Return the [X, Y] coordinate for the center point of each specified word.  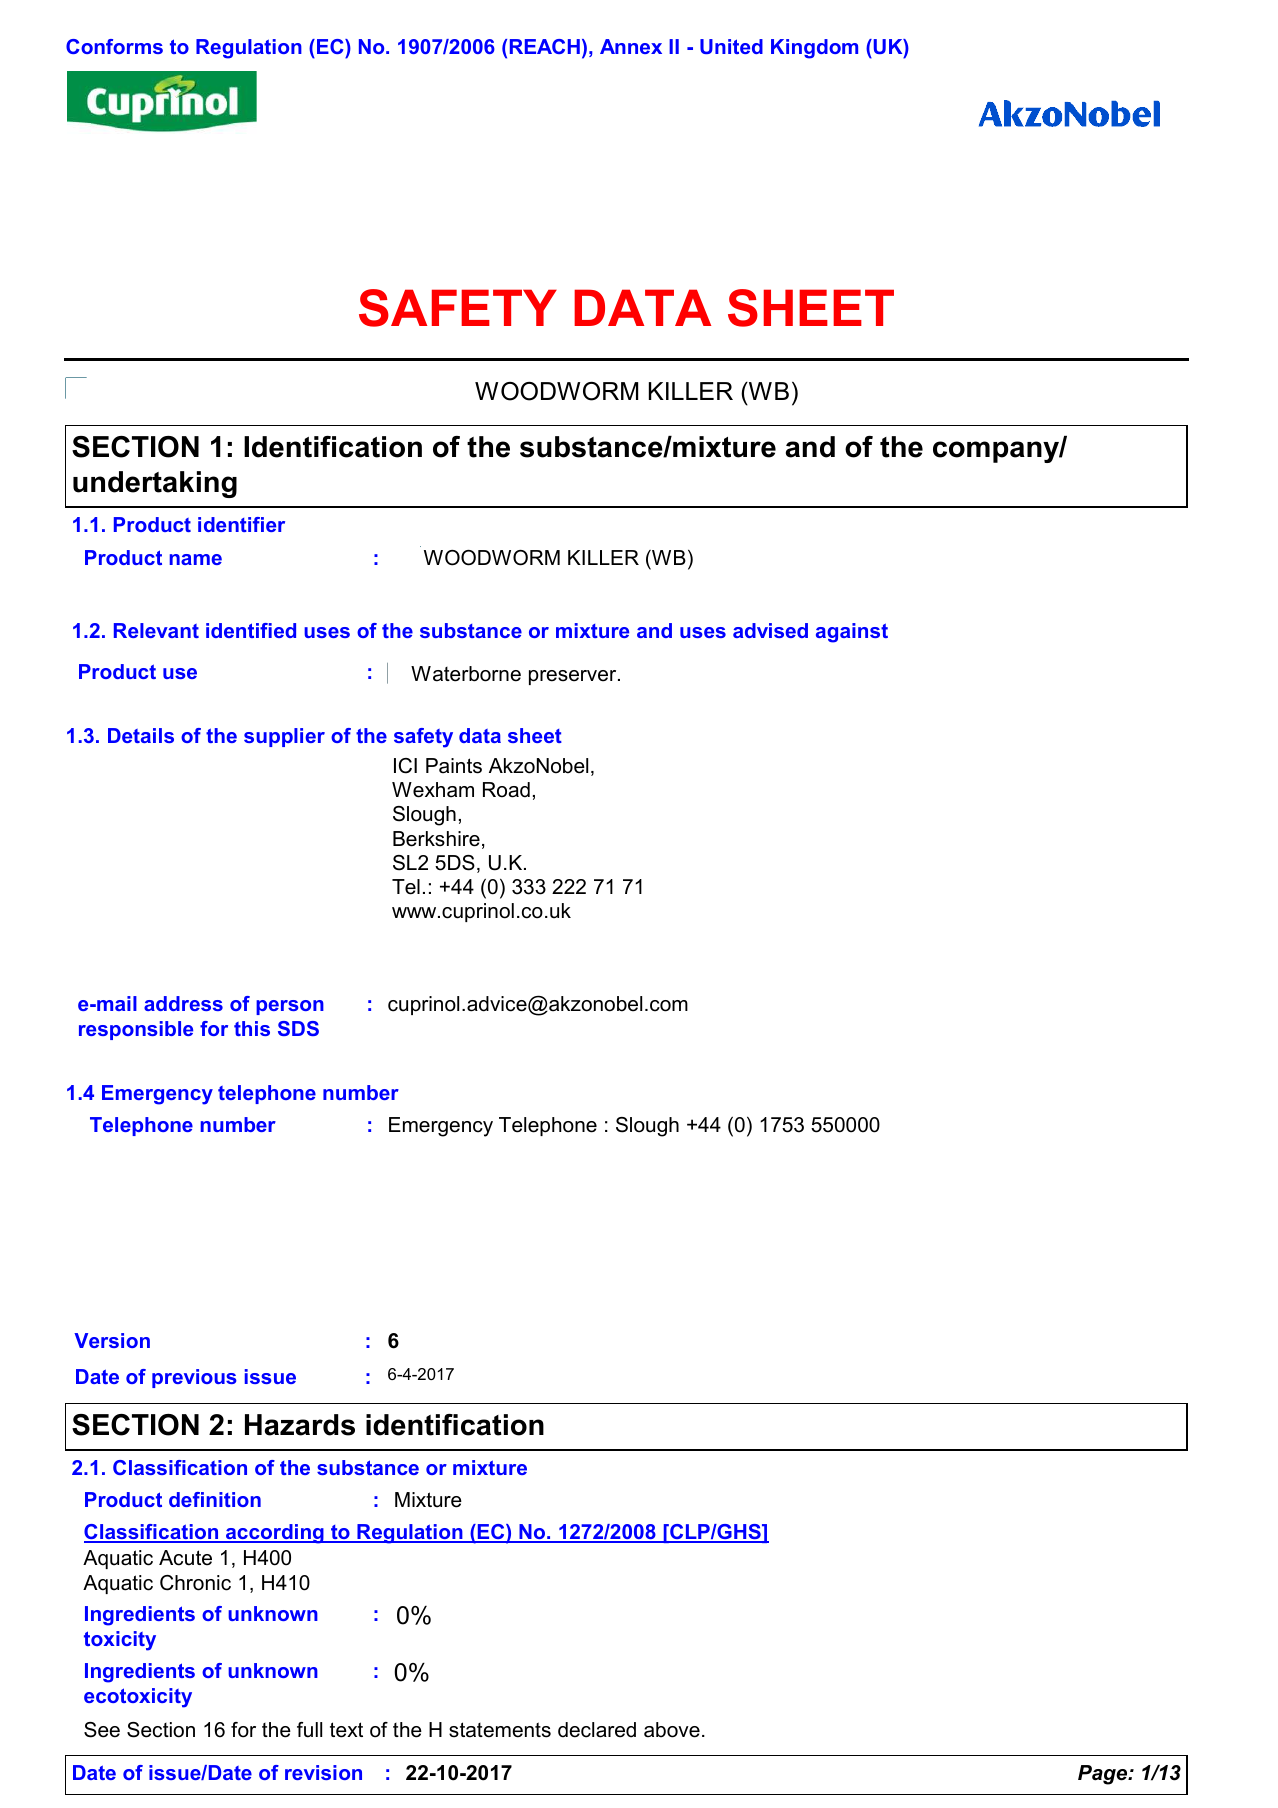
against [852, 633]
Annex [631, 46]
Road [506, 790]
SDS [298, 1028]
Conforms [114, 46]
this [252, 1028]
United [731, 46]
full [309, 1730]
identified [251, 630]
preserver [574, 677]
